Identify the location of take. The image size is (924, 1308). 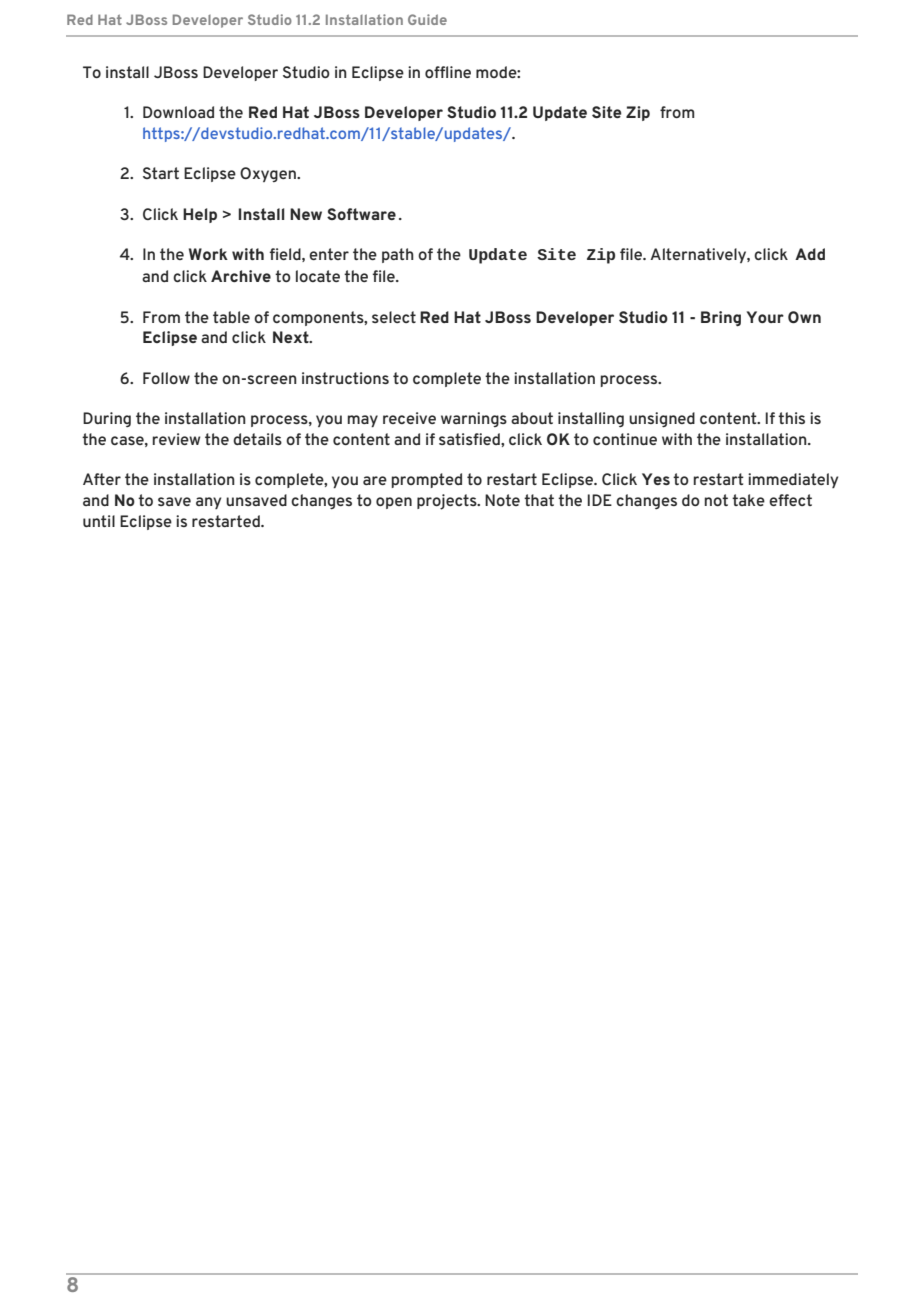
(748, 500).
